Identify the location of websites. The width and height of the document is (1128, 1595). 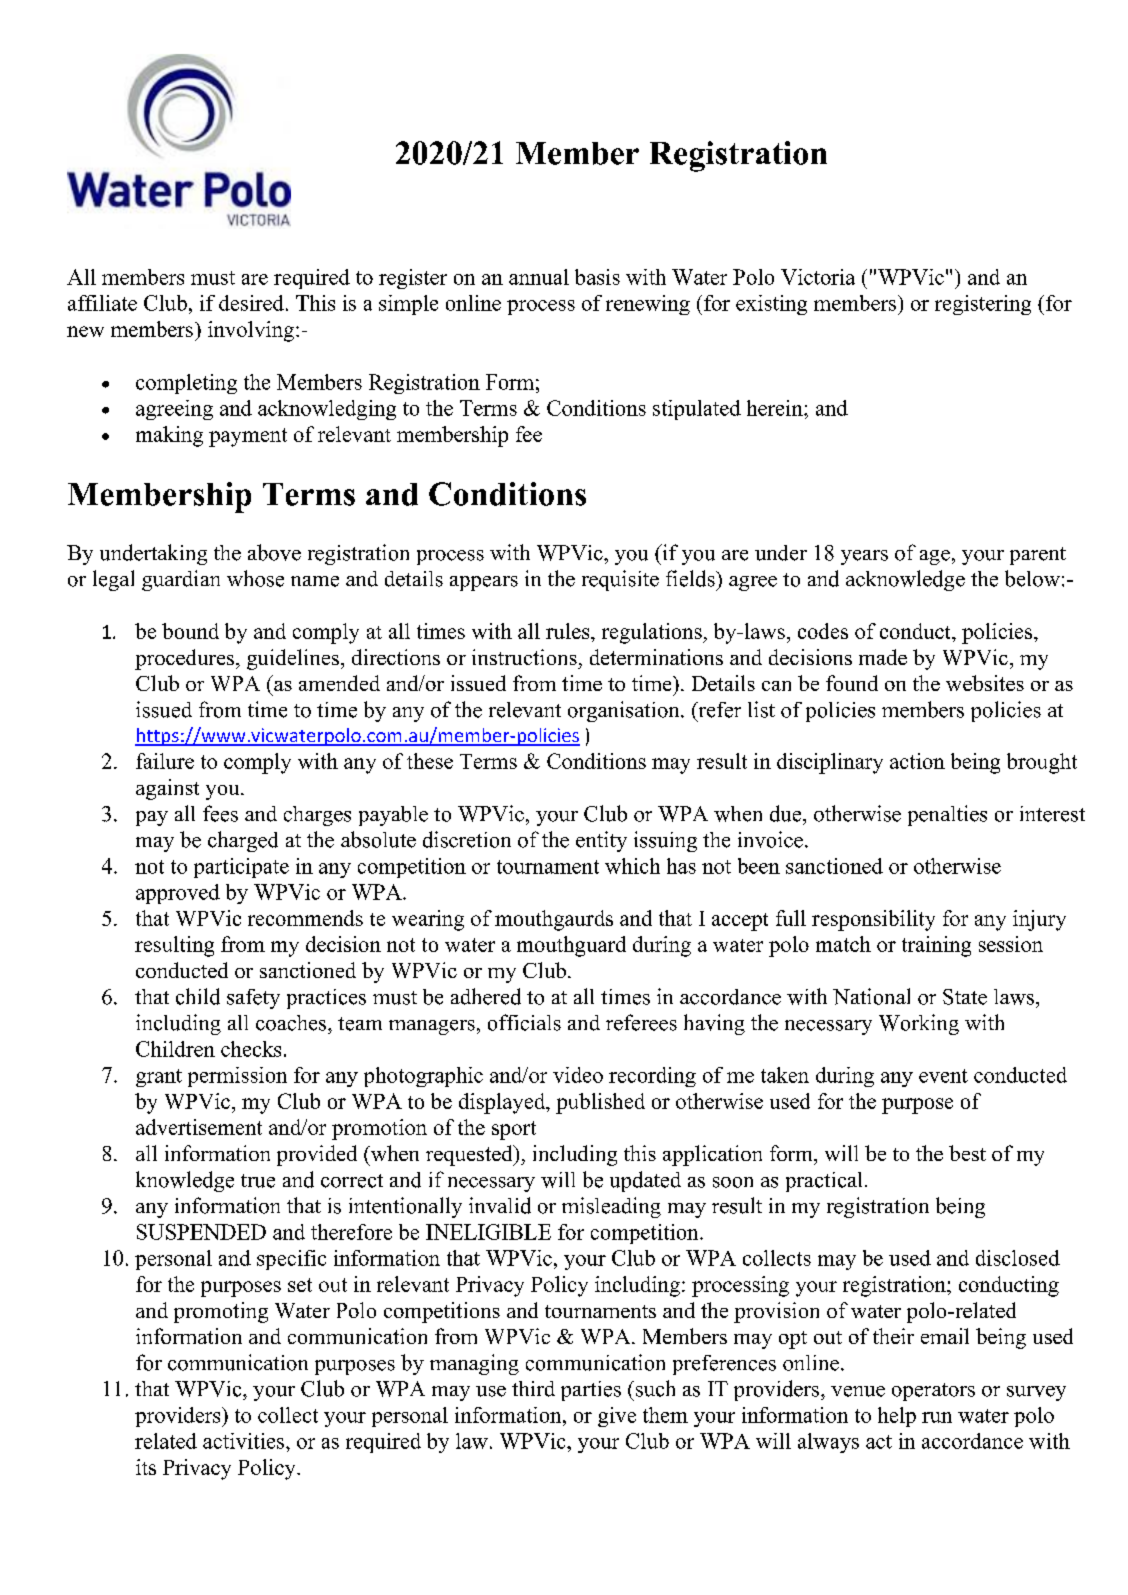
(985, 683).
